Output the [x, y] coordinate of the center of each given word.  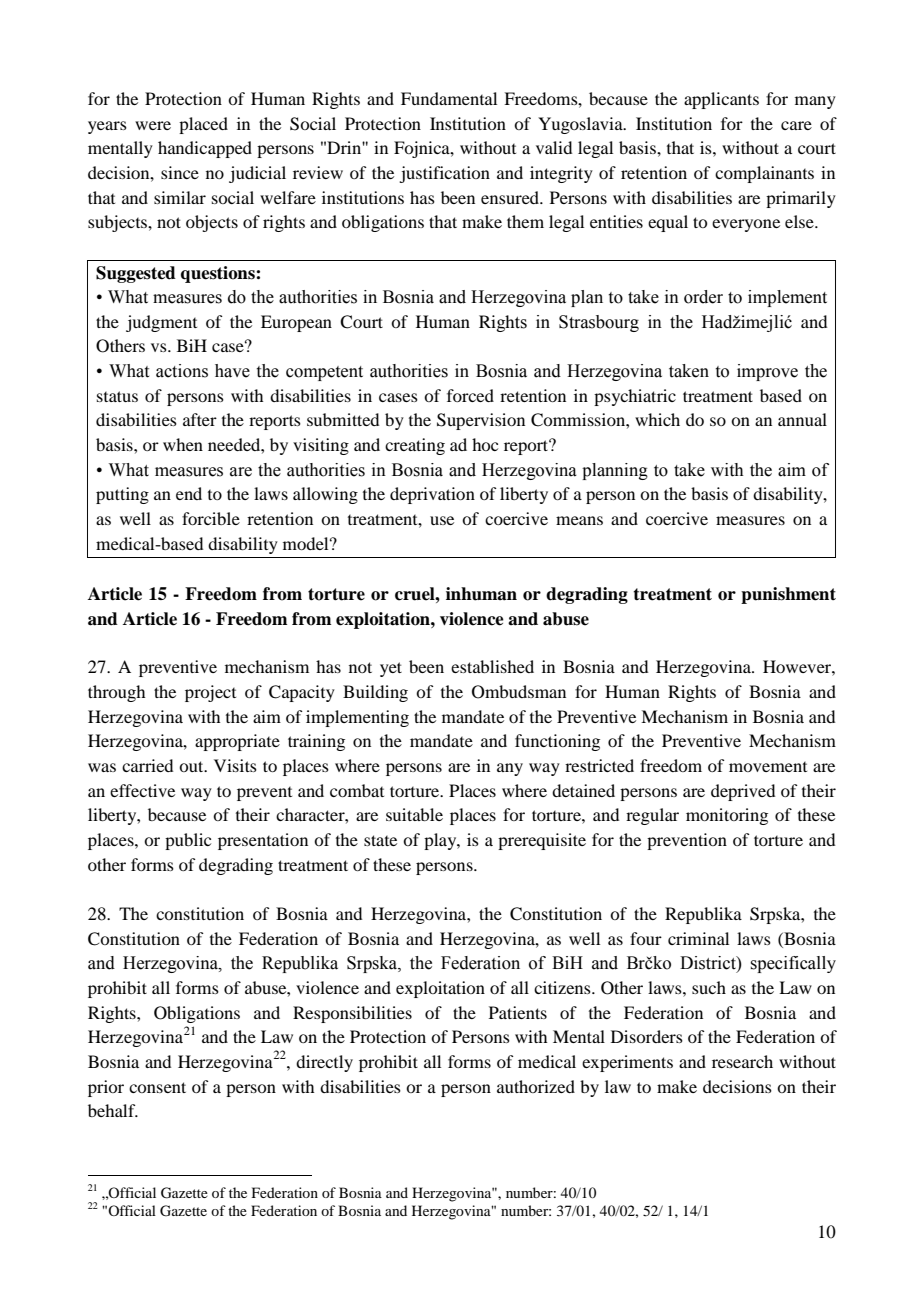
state [380, 840]
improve [767, 372]
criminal [698, 938]
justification [444, 174]
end [189, 493]
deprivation [432, 495]
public [188, 841]
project [210, 693]
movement [768, 767]
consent [157, 1087]
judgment [161, 323]
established [492, 666]
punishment [788, 595]
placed [203, 125]
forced [470, 395]
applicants [721, 100]
